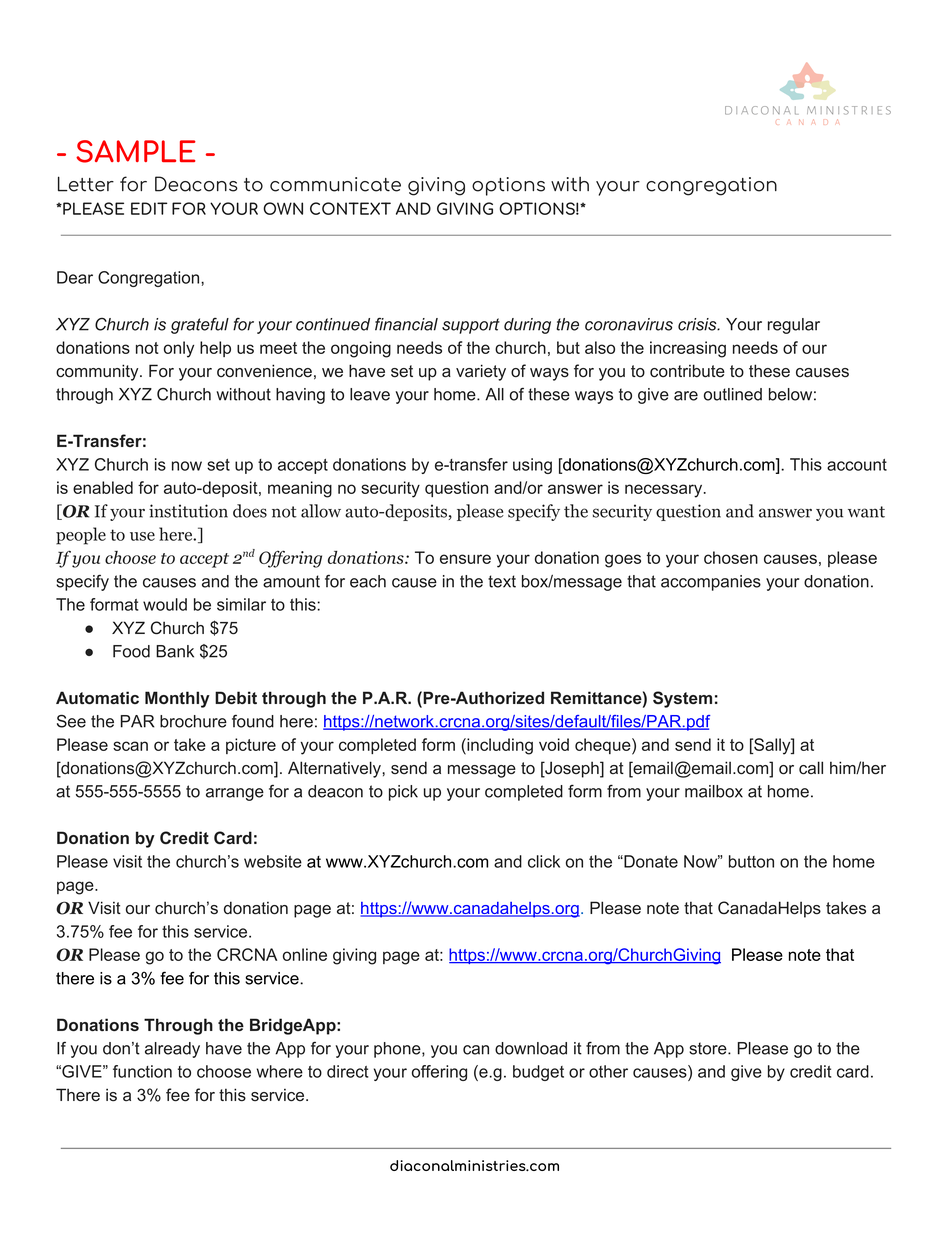  Describe the element at coordinates (98, 372) in the document. I see `community` at that location.
